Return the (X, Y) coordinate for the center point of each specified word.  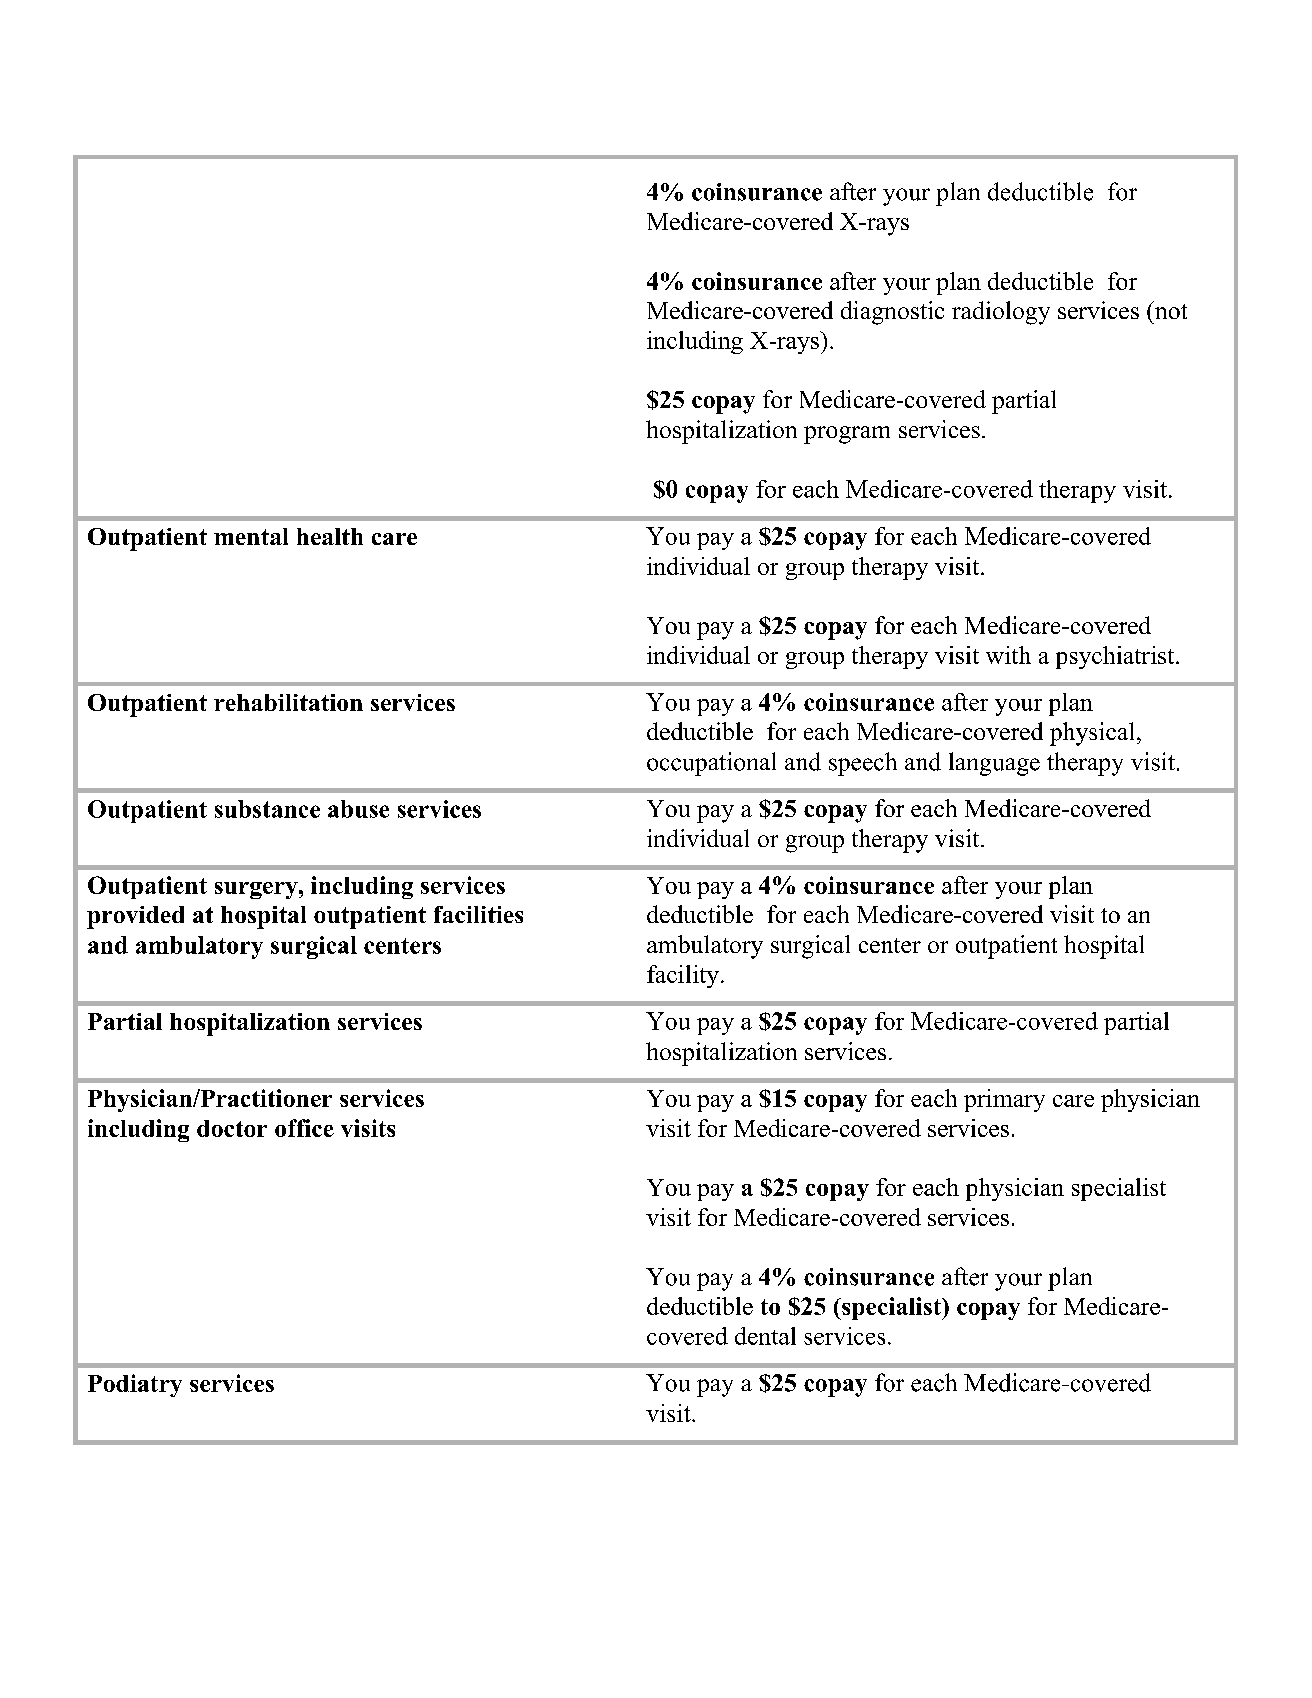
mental (251, 536)
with (1008, 655)
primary (1004, 1100)
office (304, 1128)
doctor (232, 1128)
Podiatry (135, 1385)
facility (683, 976)
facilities (478, 914)
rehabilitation (288, 702)
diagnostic (892, 313)
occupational (711, 764)
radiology (1001, 313)
